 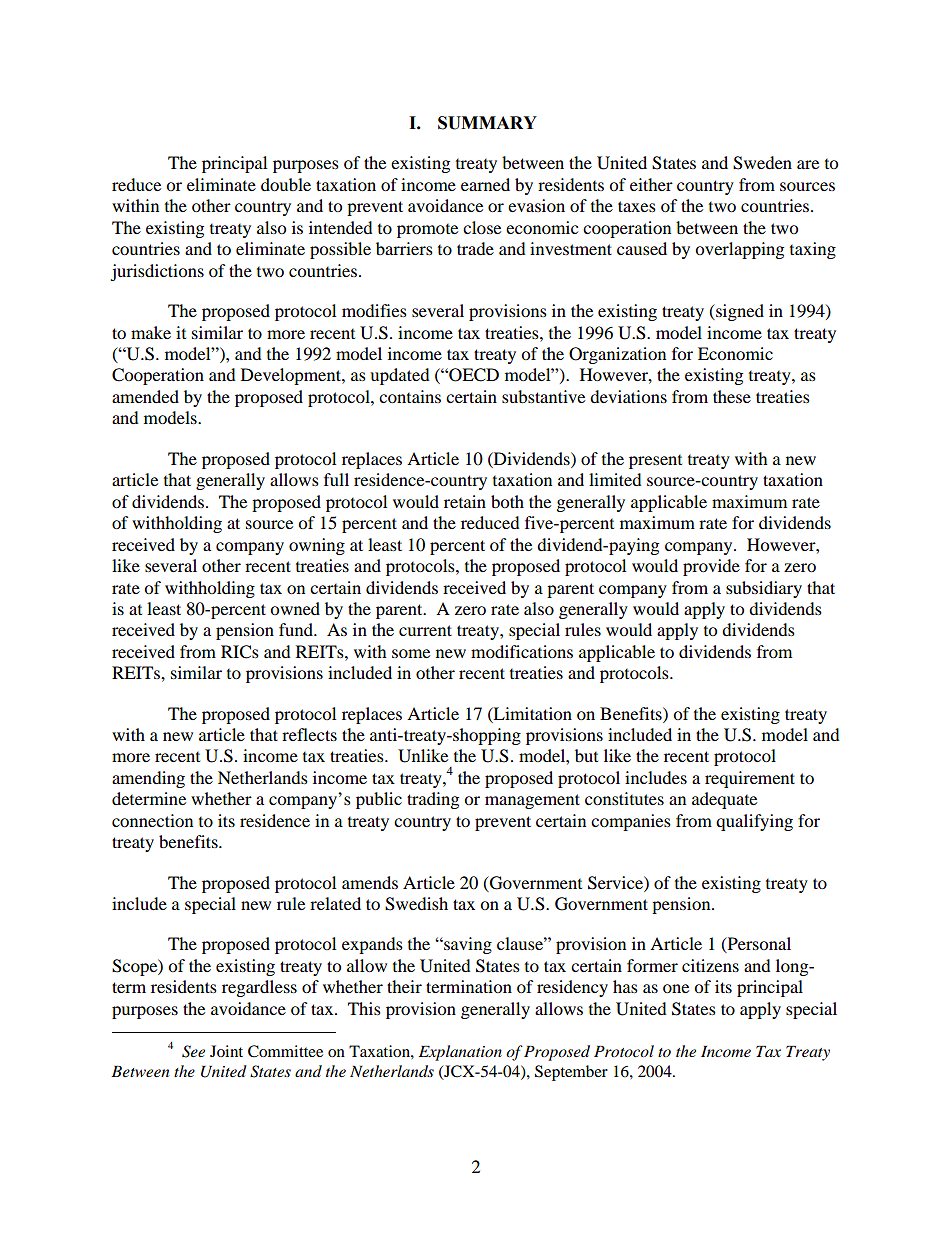 I want to click on SUMMARY, so click(x=487, y=123).
